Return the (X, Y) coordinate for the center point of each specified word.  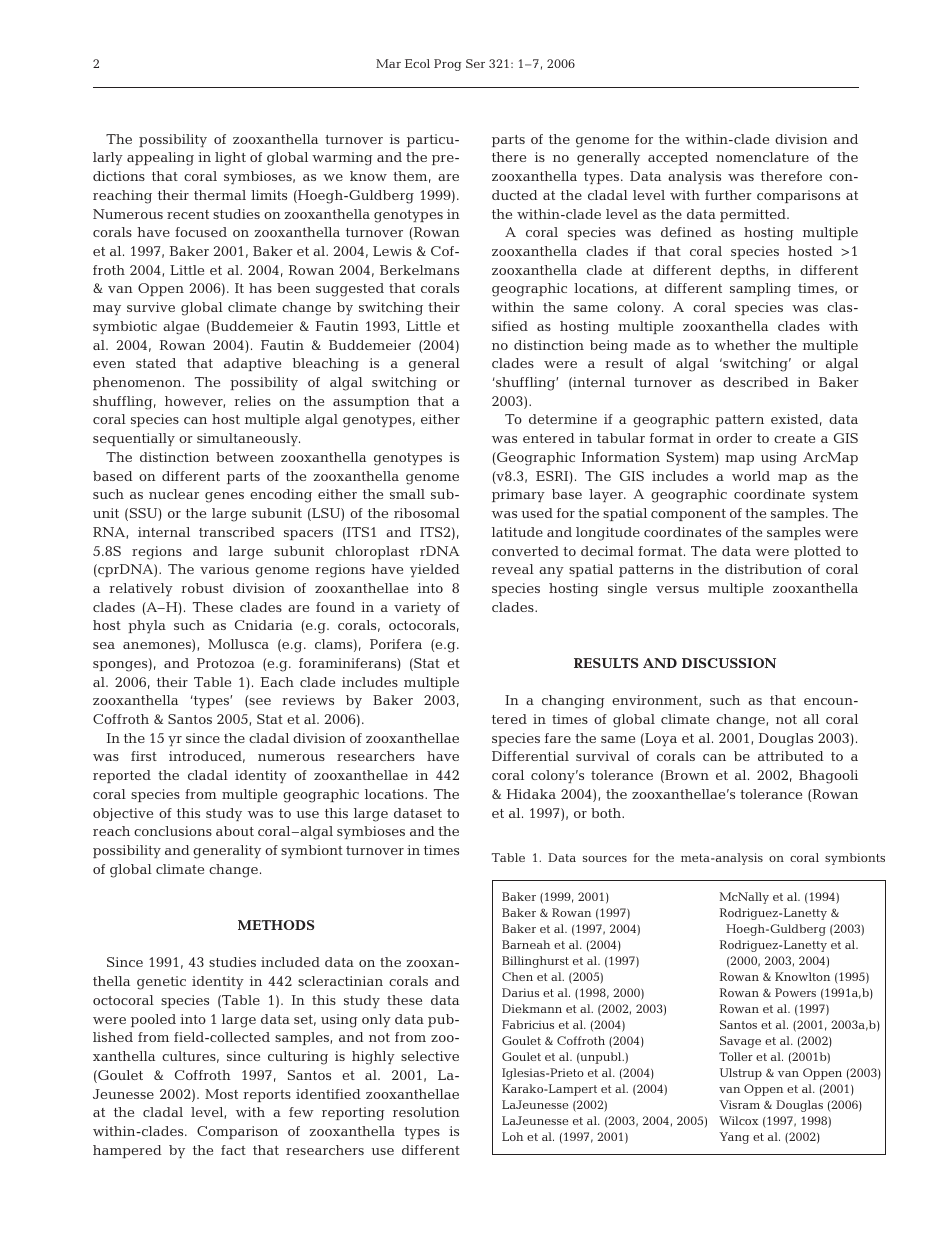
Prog (447, 65)
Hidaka (531, 794)
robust (202, 588)
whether (742, 345)
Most (221, 1094)
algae (181, 328)
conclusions (173, 831)
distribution (763, 569)
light (230, 159)
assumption (371, 402)
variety (417, 608)
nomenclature (762, 157)
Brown (686, 776)
